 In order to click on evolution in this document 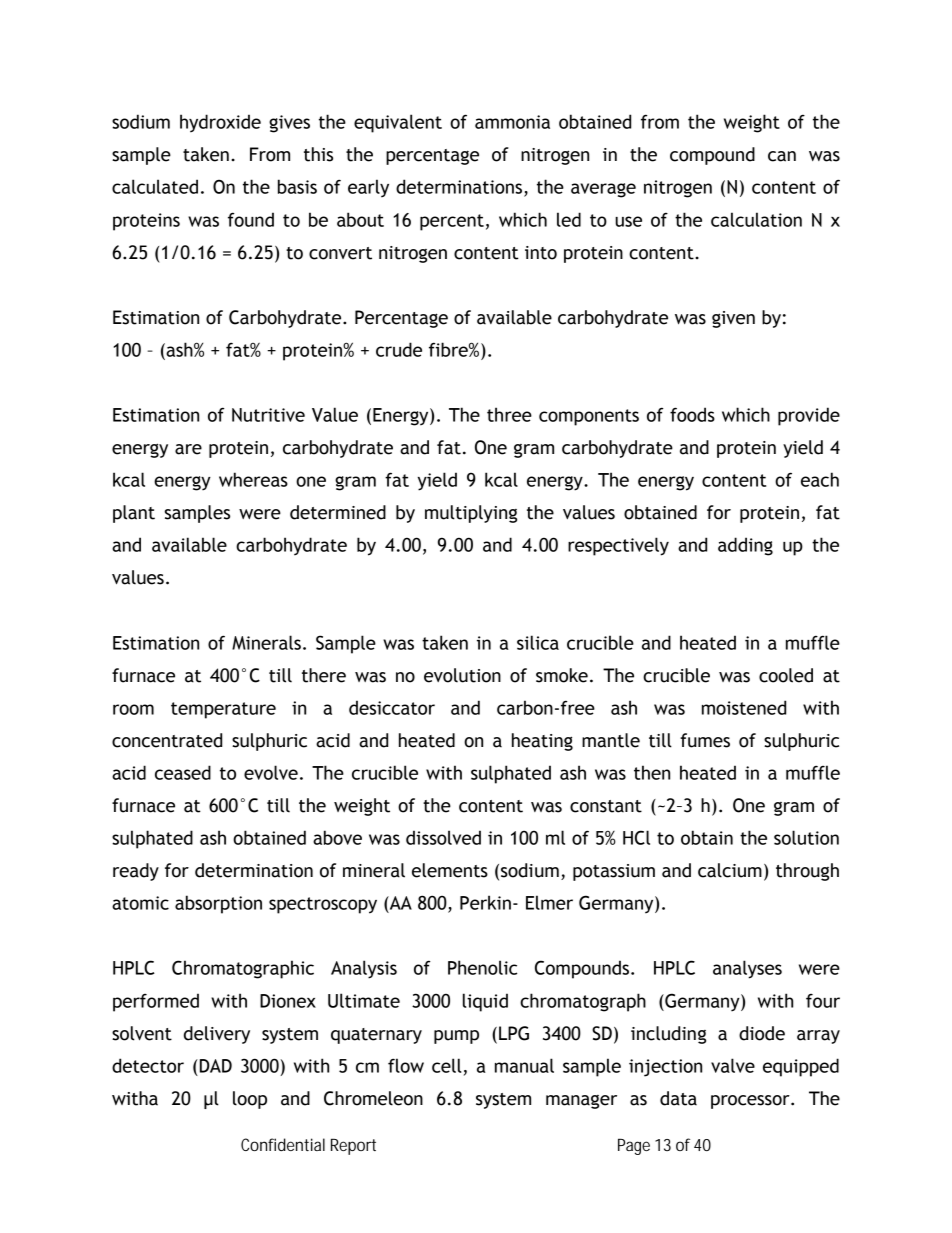, I will do `click(462, 675)`.
